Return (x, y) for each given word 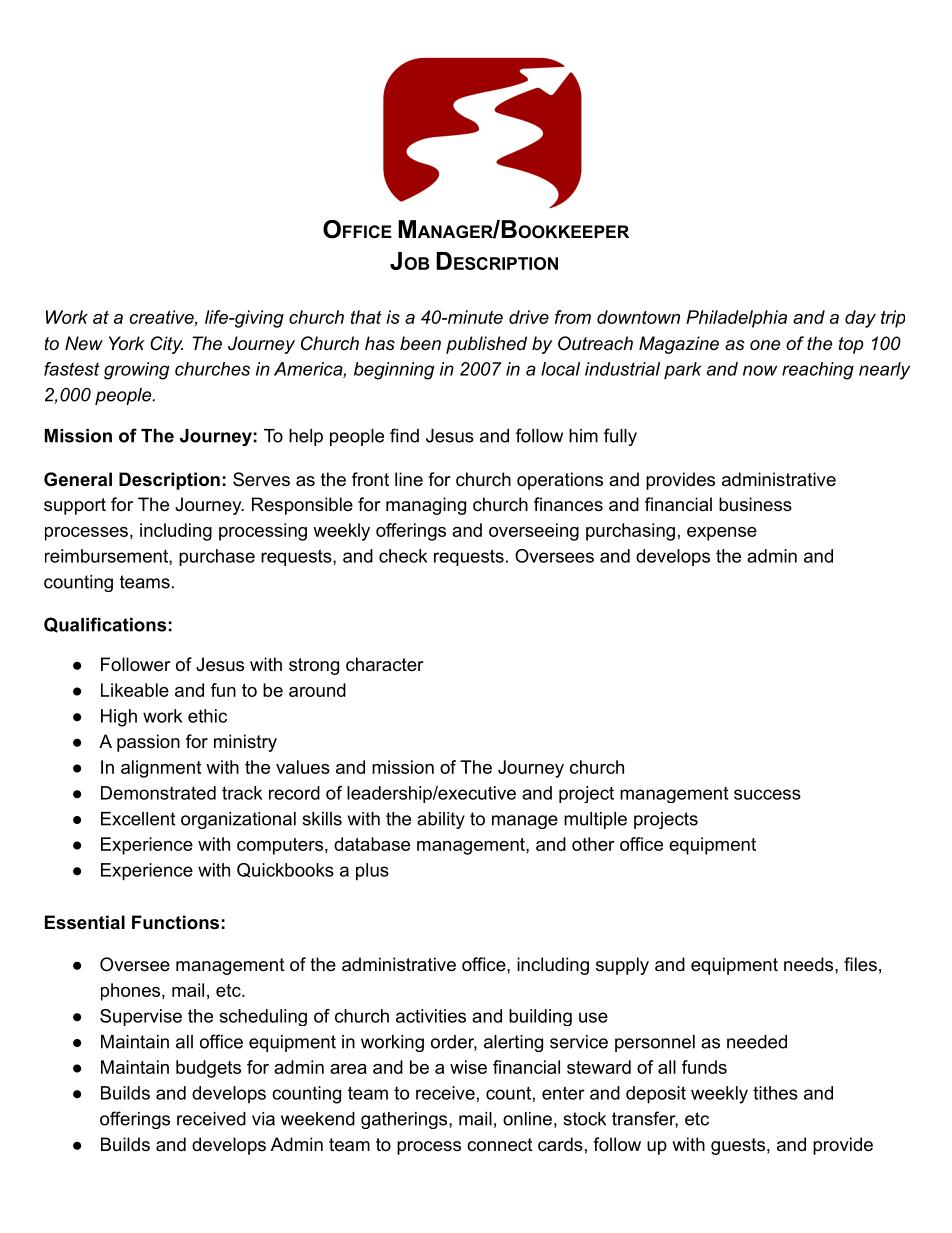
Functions (175, 922)
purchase (217, 557)
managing (426, 506)
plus (372, 872)
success (767, 794)
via (263, 1119)
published (486, 345)
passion (148, 743)
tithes (775, 1093)
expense (722, 534)
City (166, 345)
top (851, 345)
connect (500, 1145)
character (385, 664)
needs (808, 964)
